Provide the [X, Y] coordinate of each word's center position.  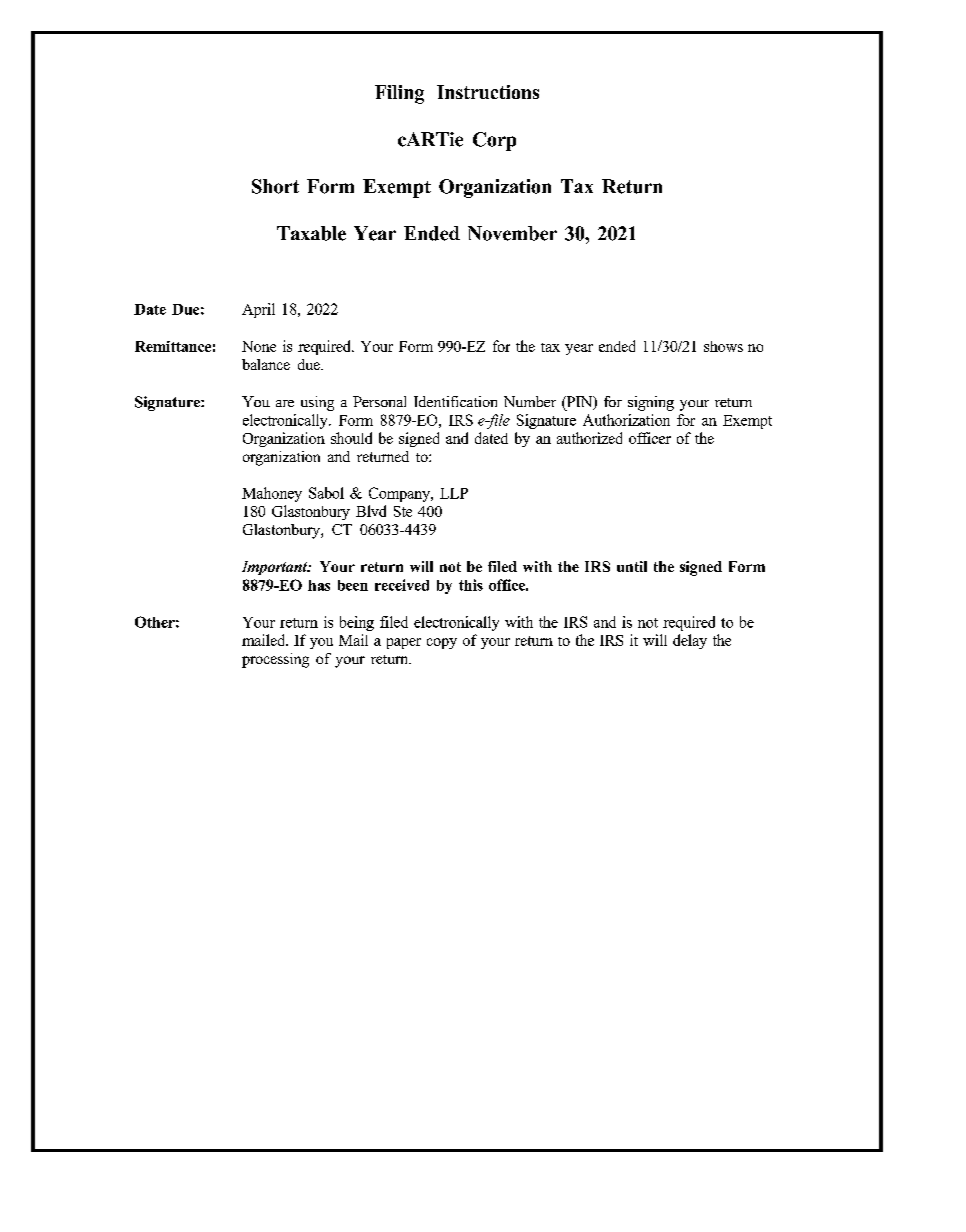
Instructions [488, 92]
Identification [455, 401]
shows [723, 346]
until [632, 566]
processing [275, 660]
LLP [454, 493]
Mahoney [272, 494]
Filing [399, 94]
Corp [494, 141]
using [317, 403]
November [512, 233]
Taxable [311, 233]
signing [651, 403]
